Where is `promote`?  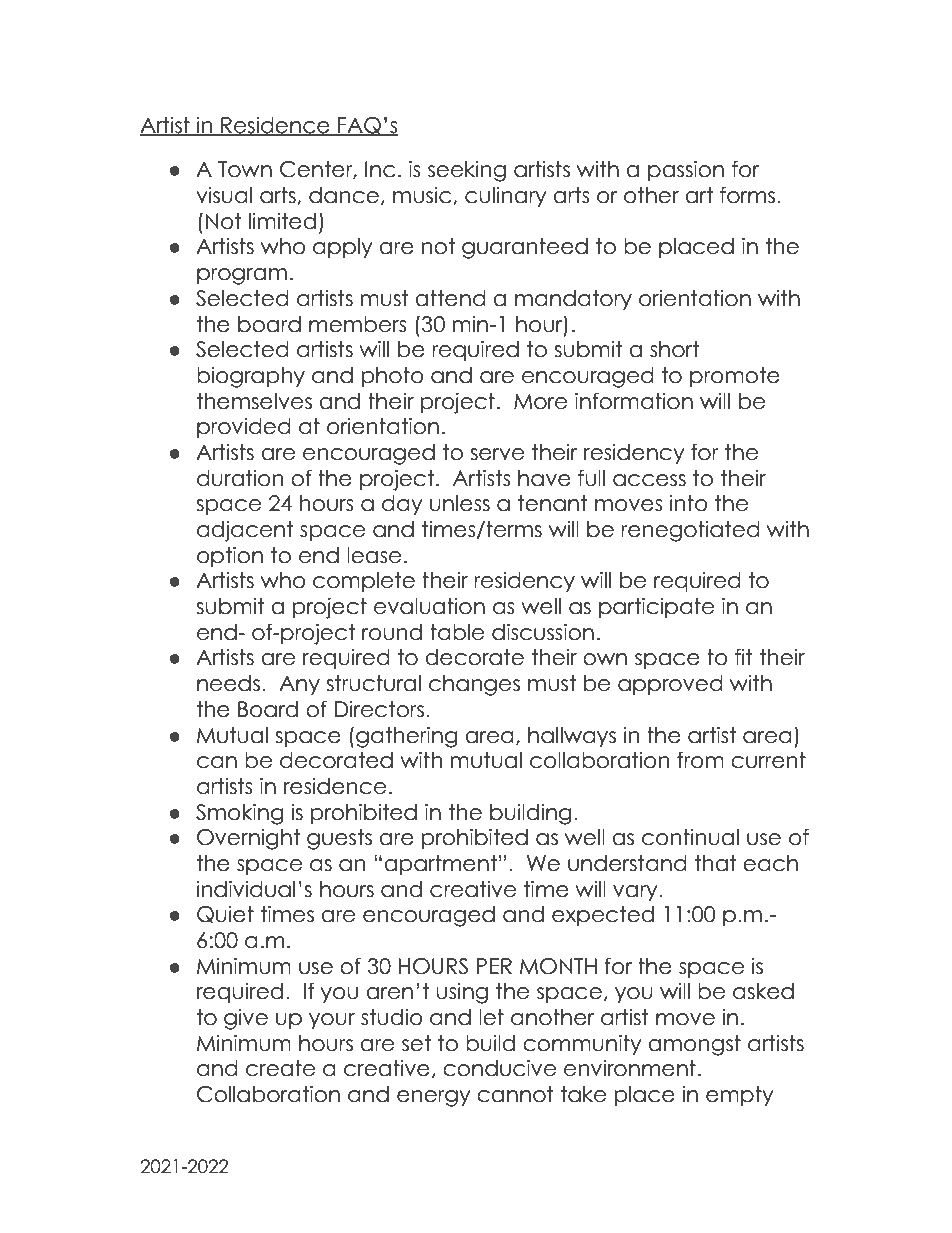 promote is located at coordinates (735, 377).
